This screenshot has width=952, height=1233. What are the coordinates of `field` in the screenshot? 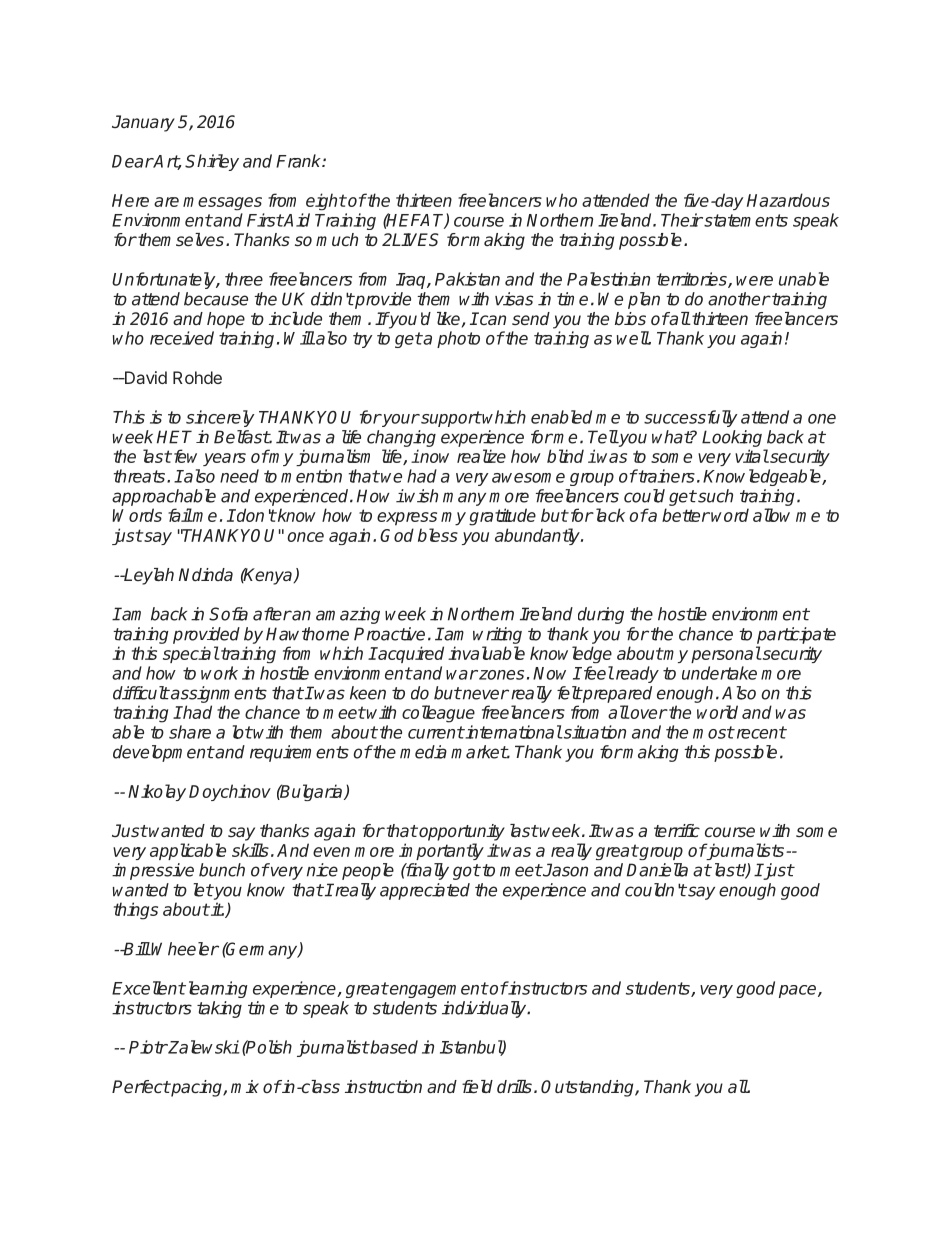 It's located at (477, 1087).
